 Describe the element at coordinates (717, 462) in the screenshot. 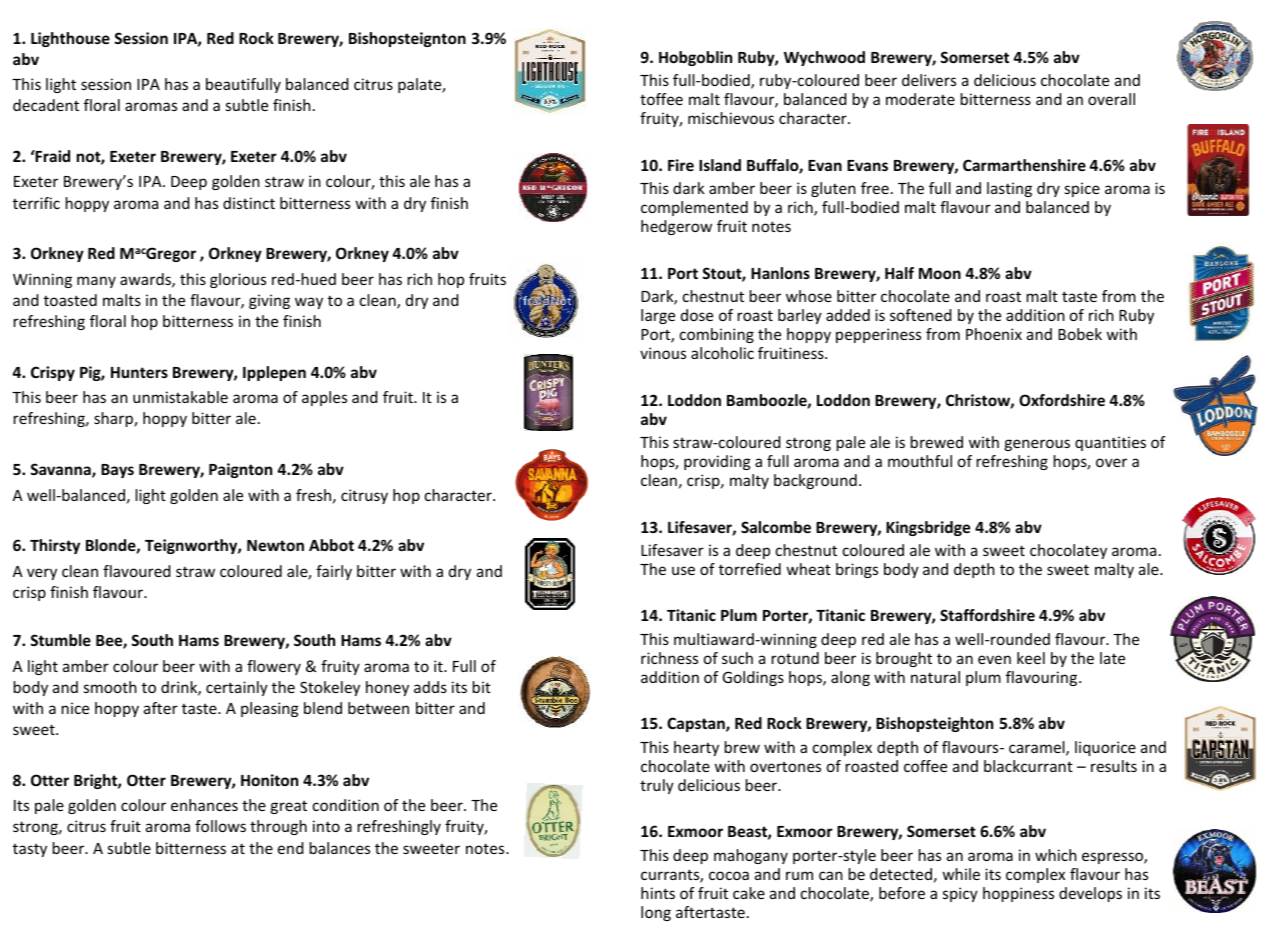

I see `providing` at that location.
